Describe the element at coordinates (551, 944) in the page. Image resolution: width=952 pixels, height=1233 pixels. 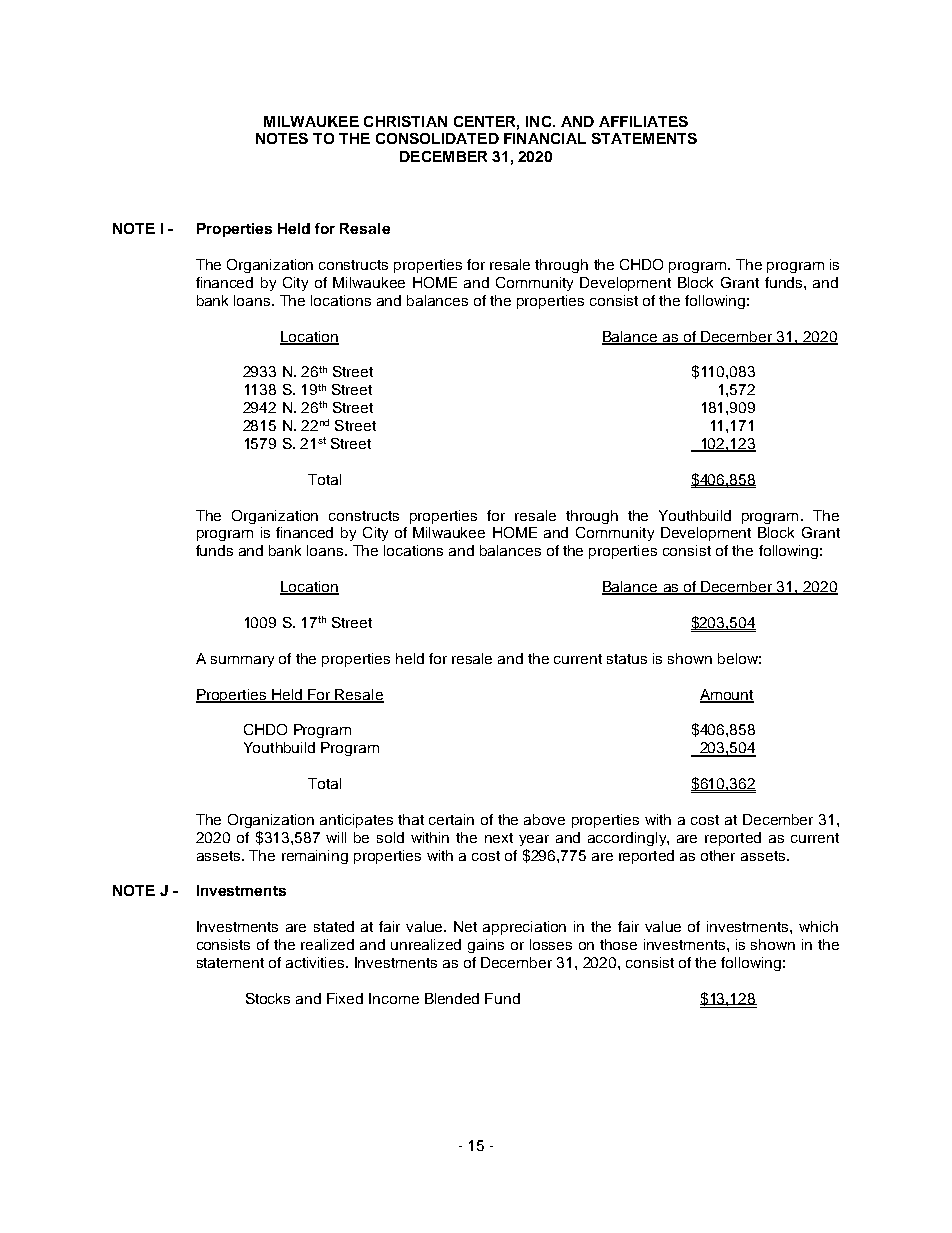
I see `losses` at that location.
